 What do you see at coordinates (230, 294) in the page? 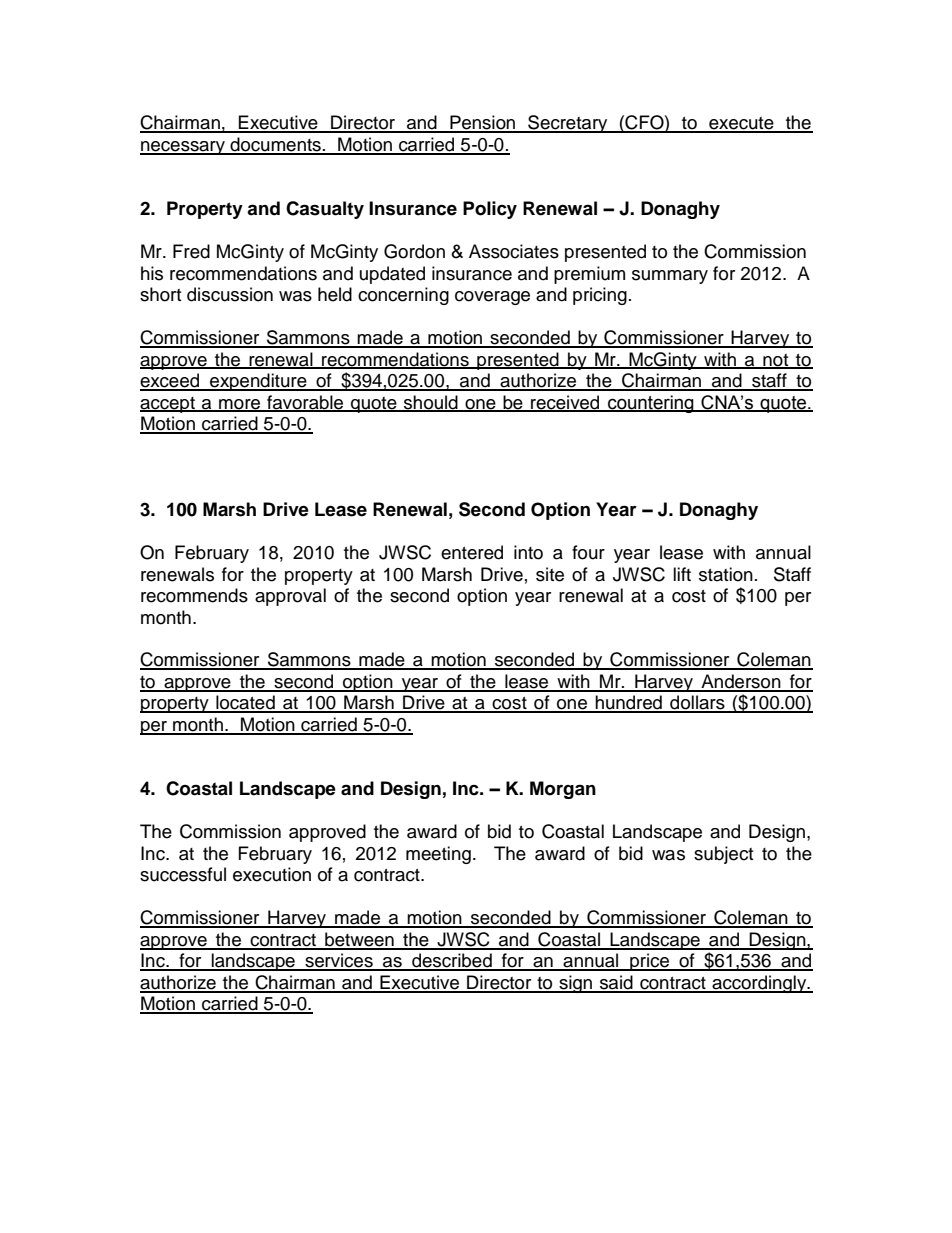
I see `discussion` at bounding box center [230, 294].
